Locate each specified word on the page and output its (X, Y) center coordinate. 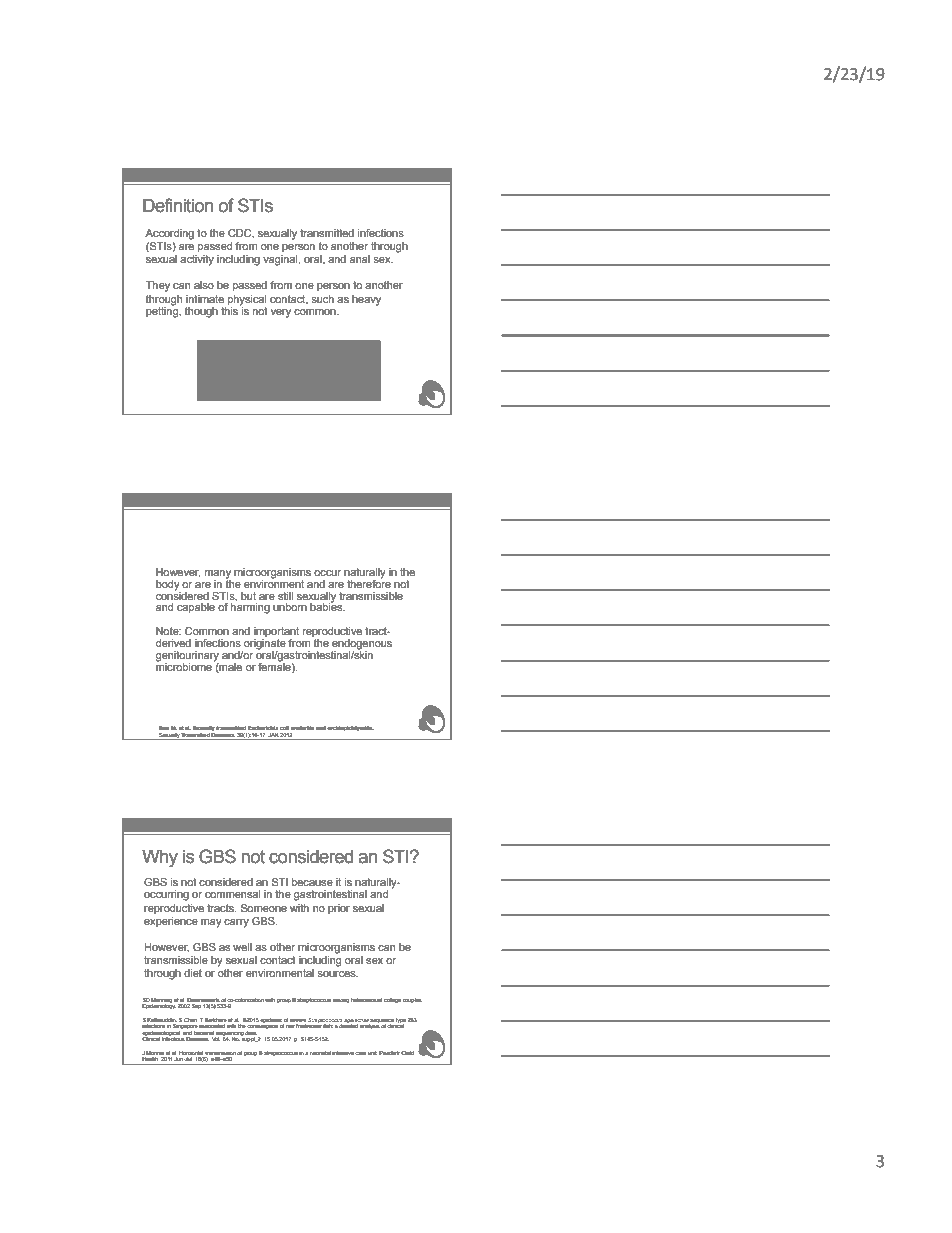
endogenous (361, 645)
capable (196, 608)
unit (372, 1053)
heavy (366, 300)
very (281, 313)
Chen (191, 1020)
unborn (290, 607)
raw (290, 1026)
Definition (178, 205)
